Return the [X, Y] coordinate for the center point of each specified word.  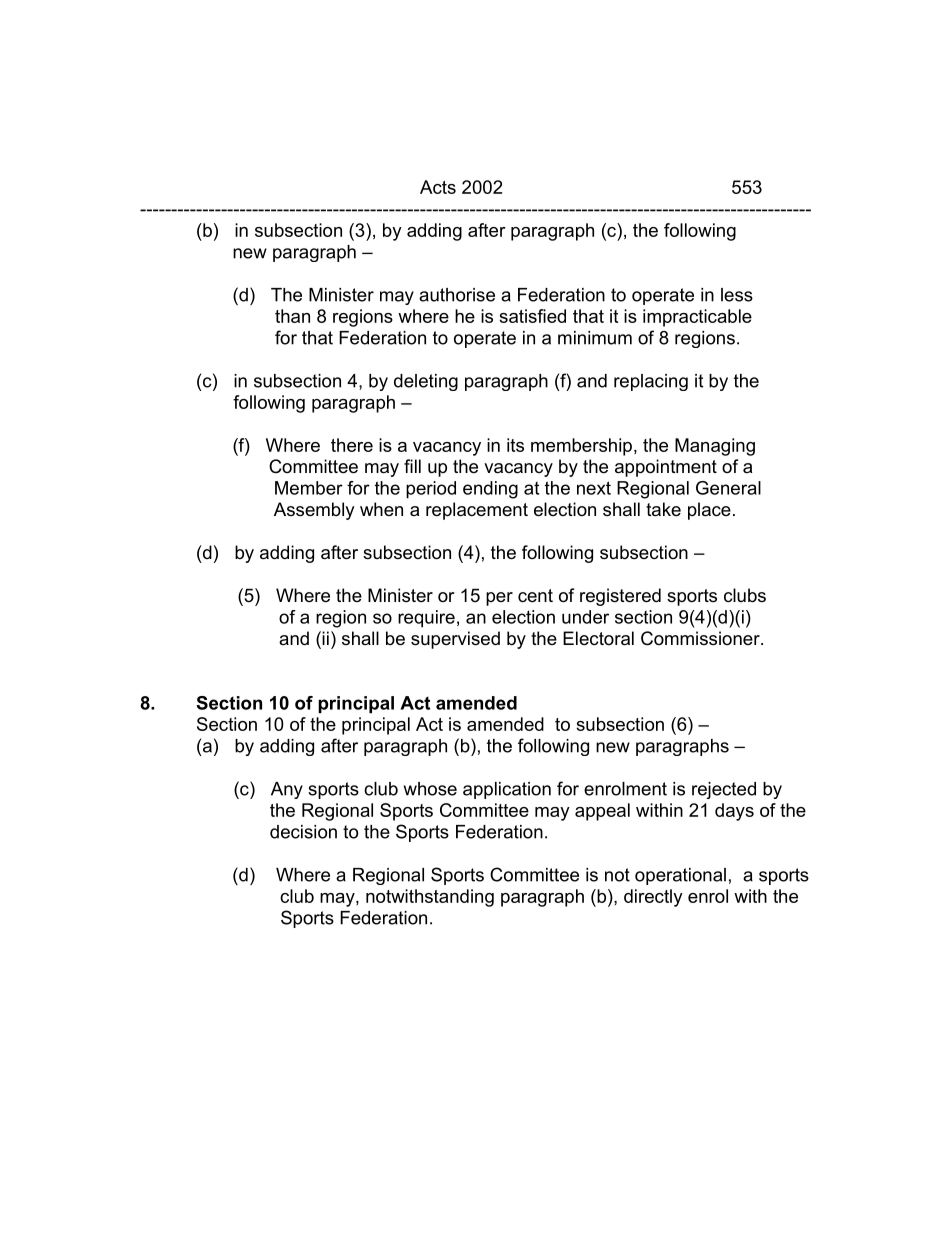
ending [490, 490]
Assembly [314, 511]
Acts [438, 187]
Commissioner [701, 638]
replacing [651, 382]
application [507, 790]
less [737, 295]
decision [303, 832]
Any [287, 790]
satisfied [532, 316]
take [663, 509]
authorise [457, 295]
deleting [426, 382]
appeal [602, 812]
